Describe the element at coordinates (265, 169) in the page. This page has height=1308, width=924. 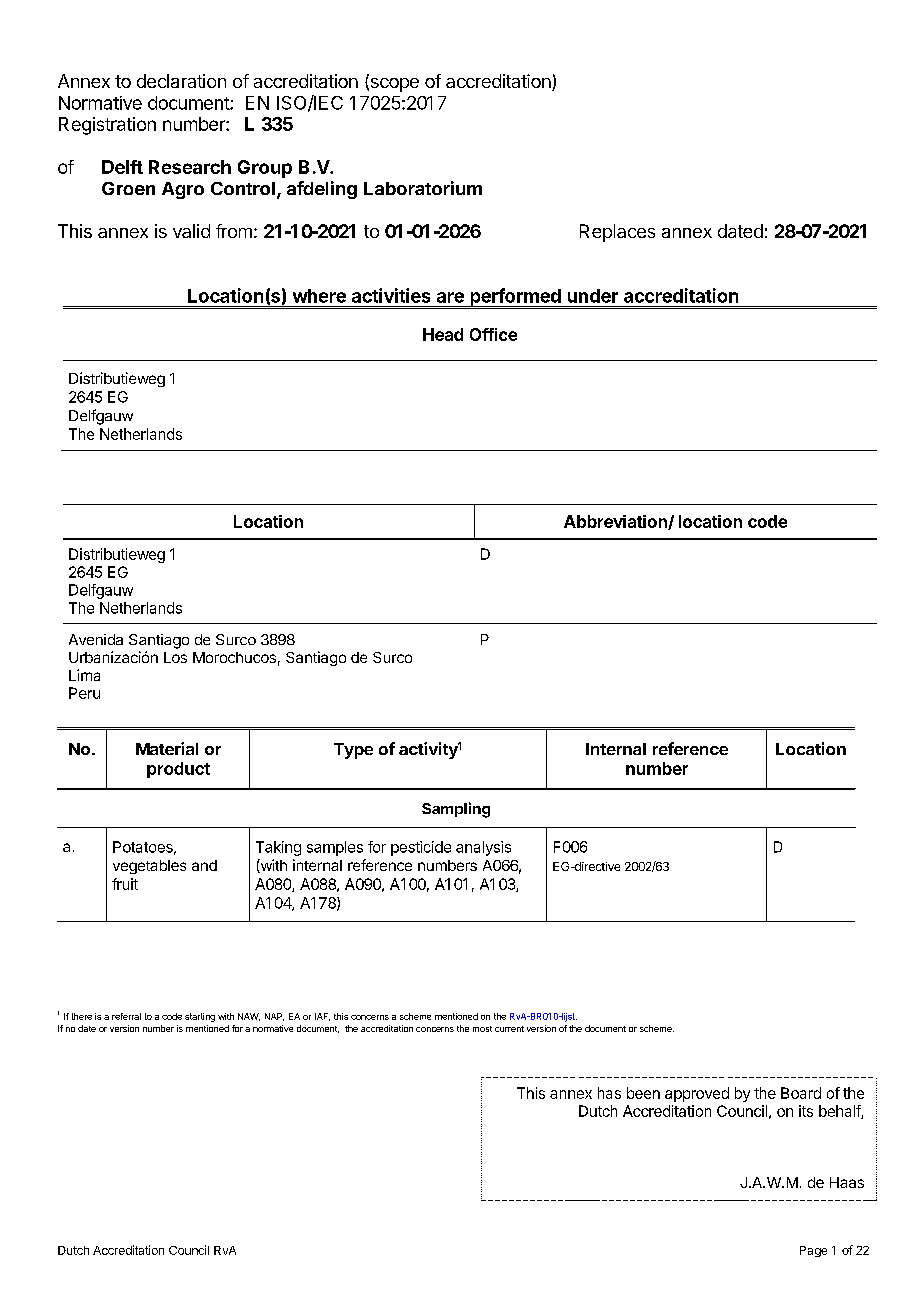
I see `Group` at that location.
